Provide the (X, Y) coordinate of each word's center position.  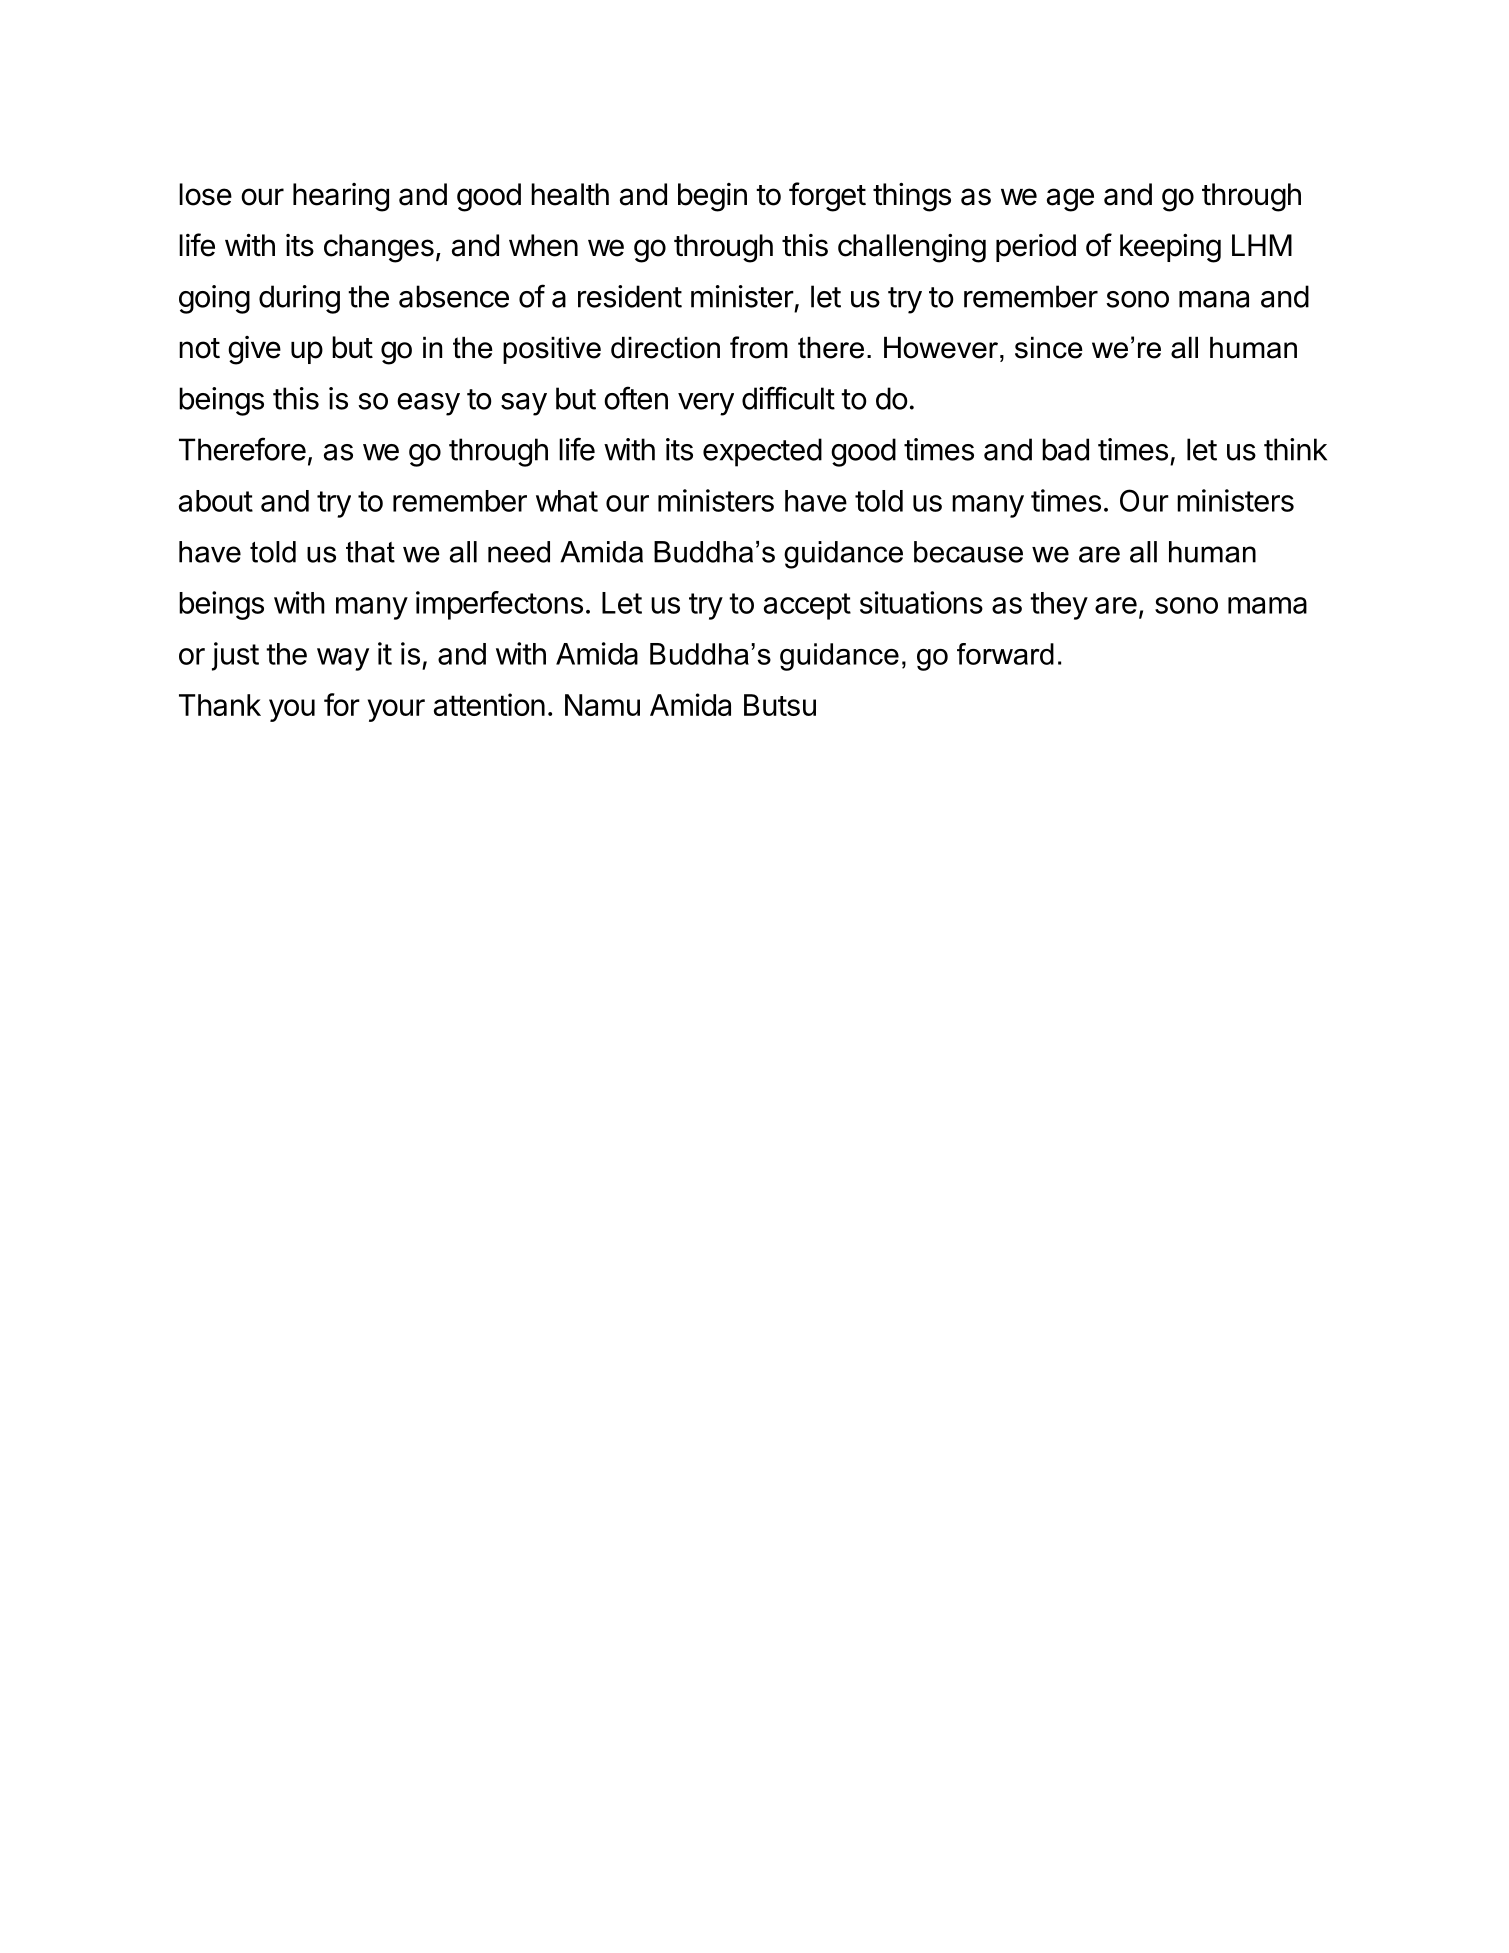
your (396, 710)
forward (1005, 654)
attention (489, 704)
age (1070, 200)
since (1049, 348)
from (759, 347)
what (567, 501)
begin (712, 197)
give (254, 350)
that (370, 552)
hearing (341, 197)
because (968, 552)
